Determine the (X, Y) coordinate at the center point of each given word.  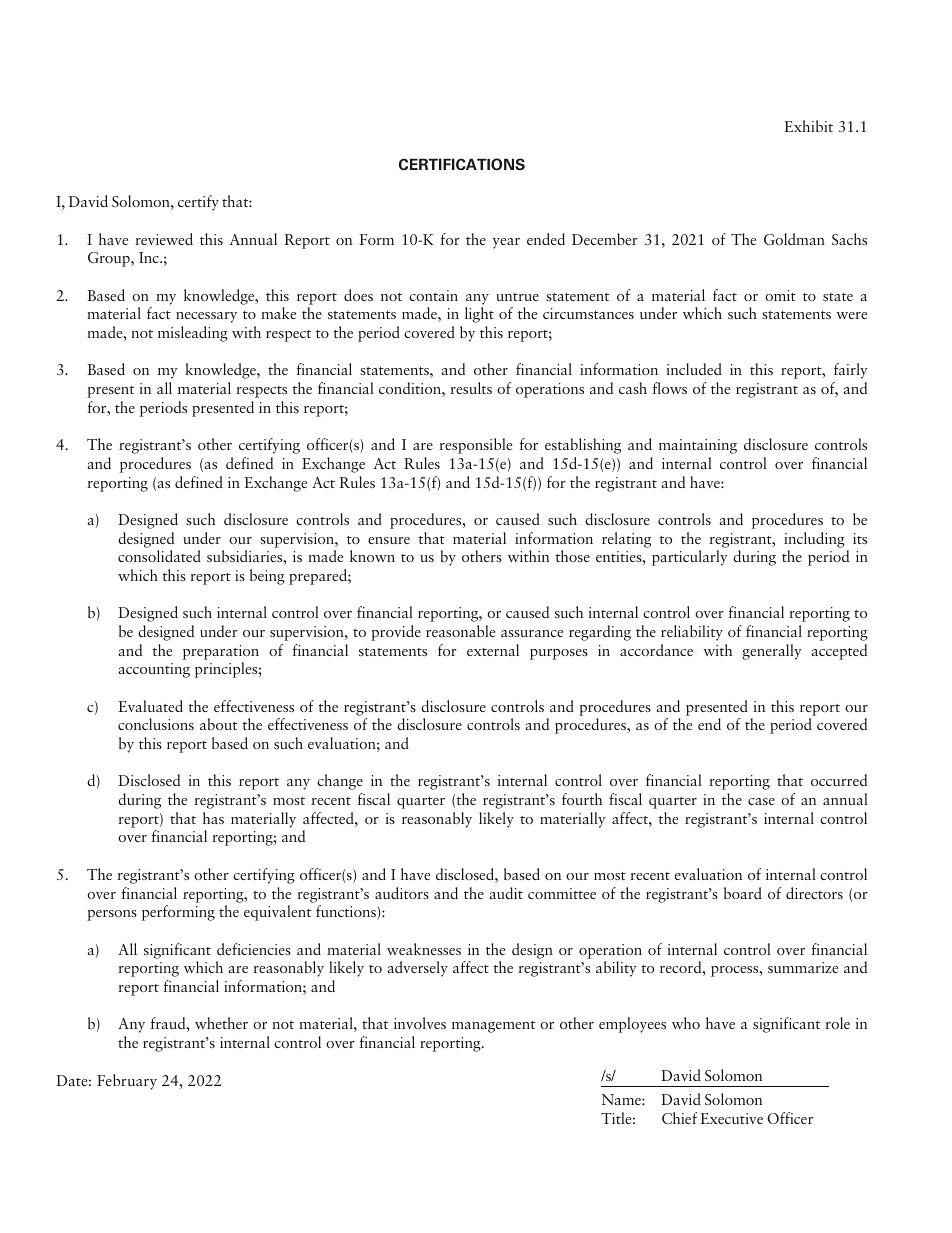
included (694, 369)
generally (772, 652)
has (213, 818)
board (743, 893)
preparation (221, 652)
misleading (193, 334)
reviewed (164, 239)
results (471, 388)
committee (562, 893)
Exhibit (809, 126)
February (127, 1082)
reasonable (460, 631)
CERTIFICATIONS (462, 164)
